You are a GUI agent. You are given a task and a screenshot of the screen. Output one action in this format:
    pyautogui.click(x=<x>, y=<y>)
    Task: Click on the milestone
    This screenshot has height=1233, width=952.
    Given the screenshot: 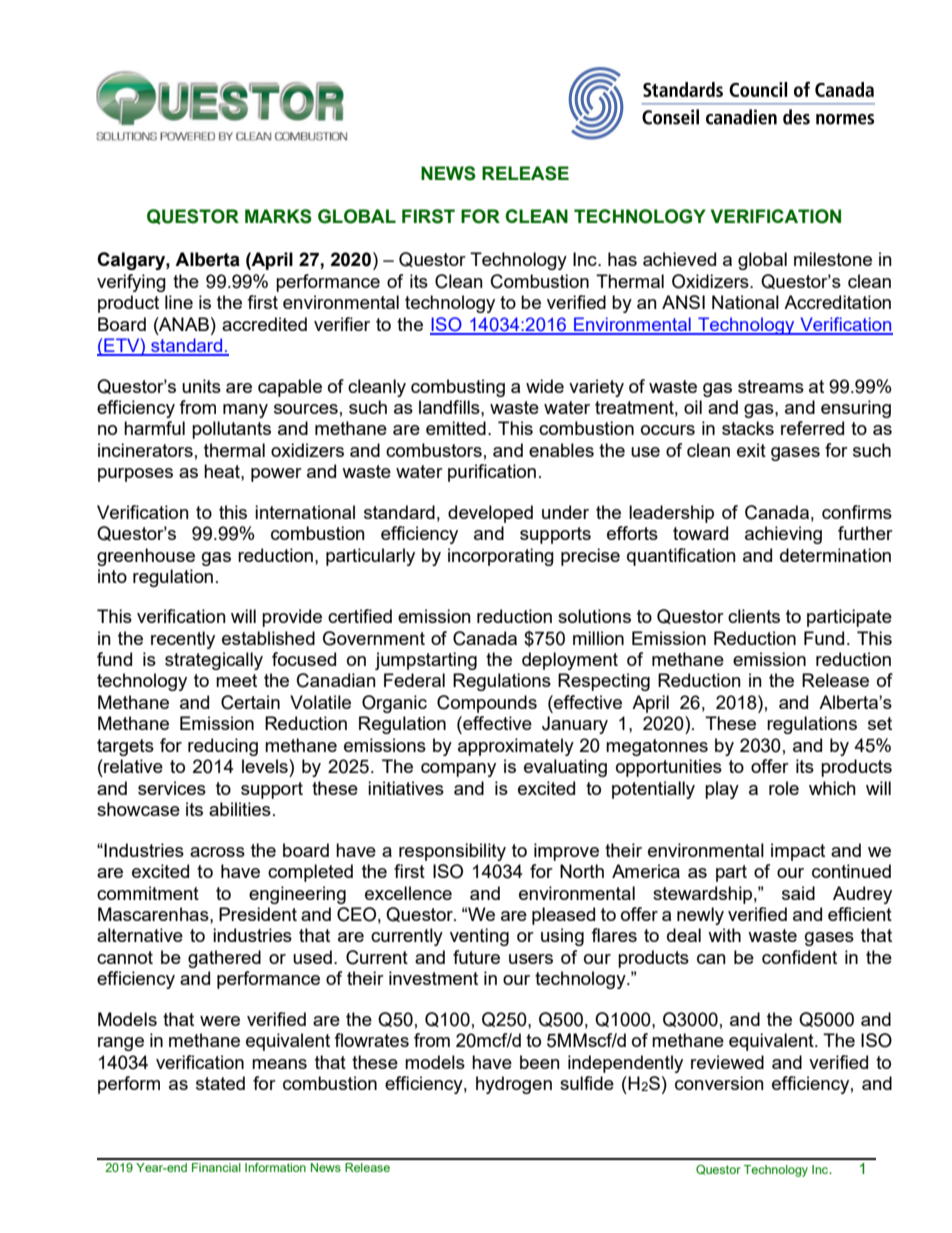 What is the action you would take?
    pyautogui.click(x=833, y=259)
